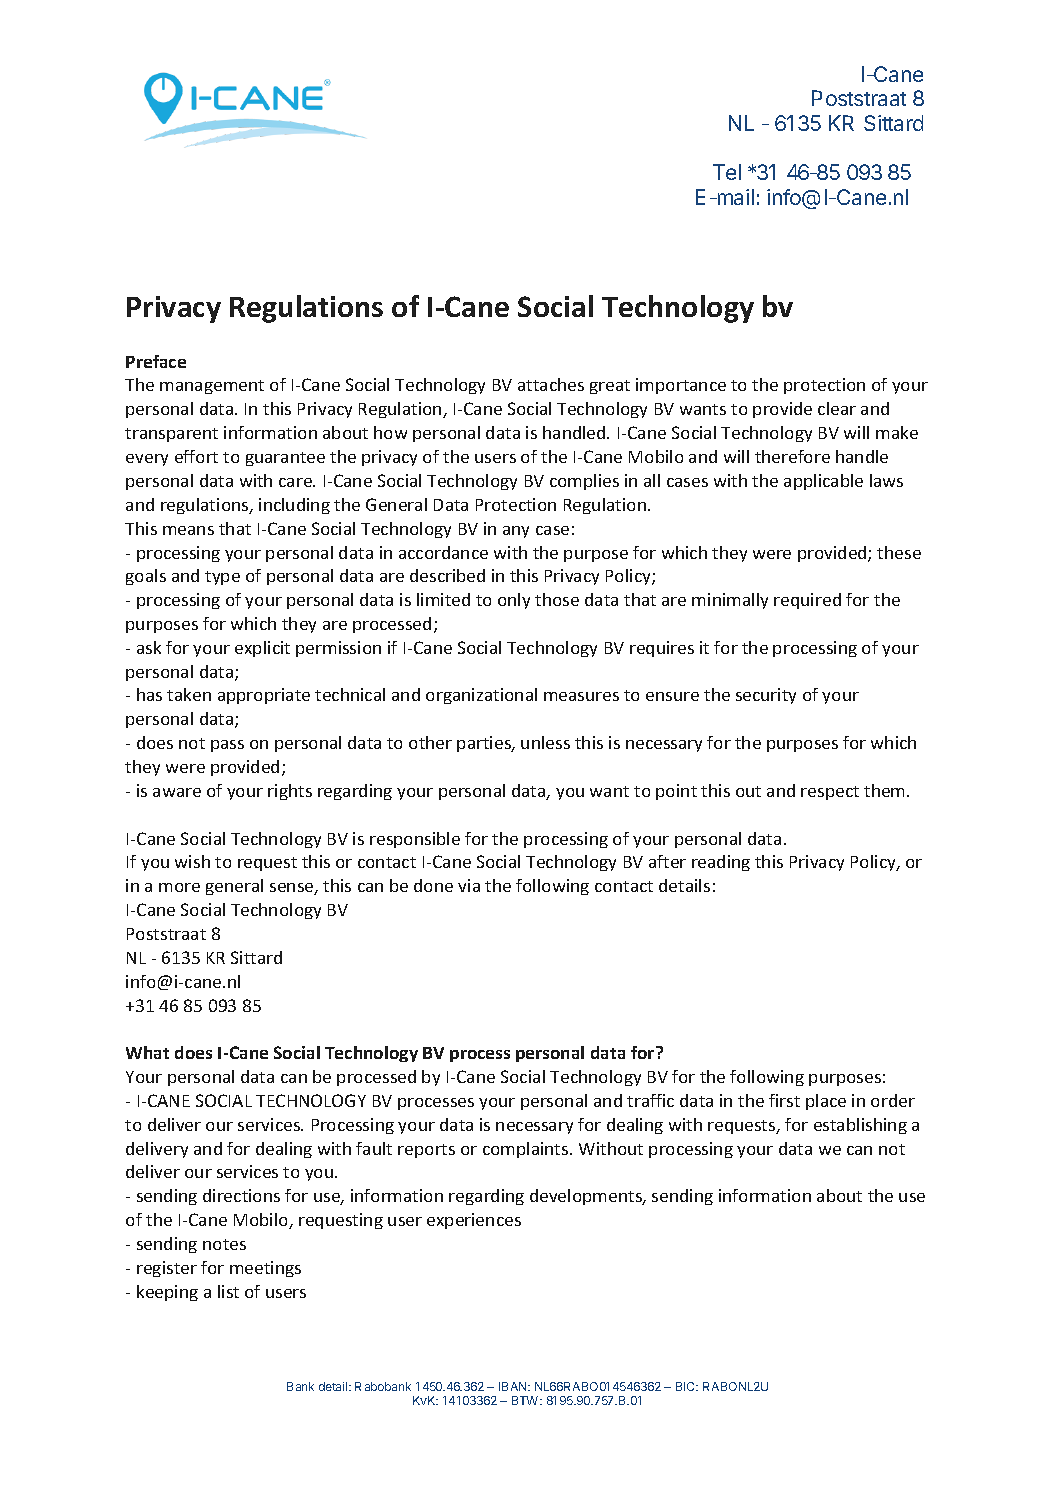  Describe the element at coordinates (514, 1386) in the page. I see `IBAN` at that location.
